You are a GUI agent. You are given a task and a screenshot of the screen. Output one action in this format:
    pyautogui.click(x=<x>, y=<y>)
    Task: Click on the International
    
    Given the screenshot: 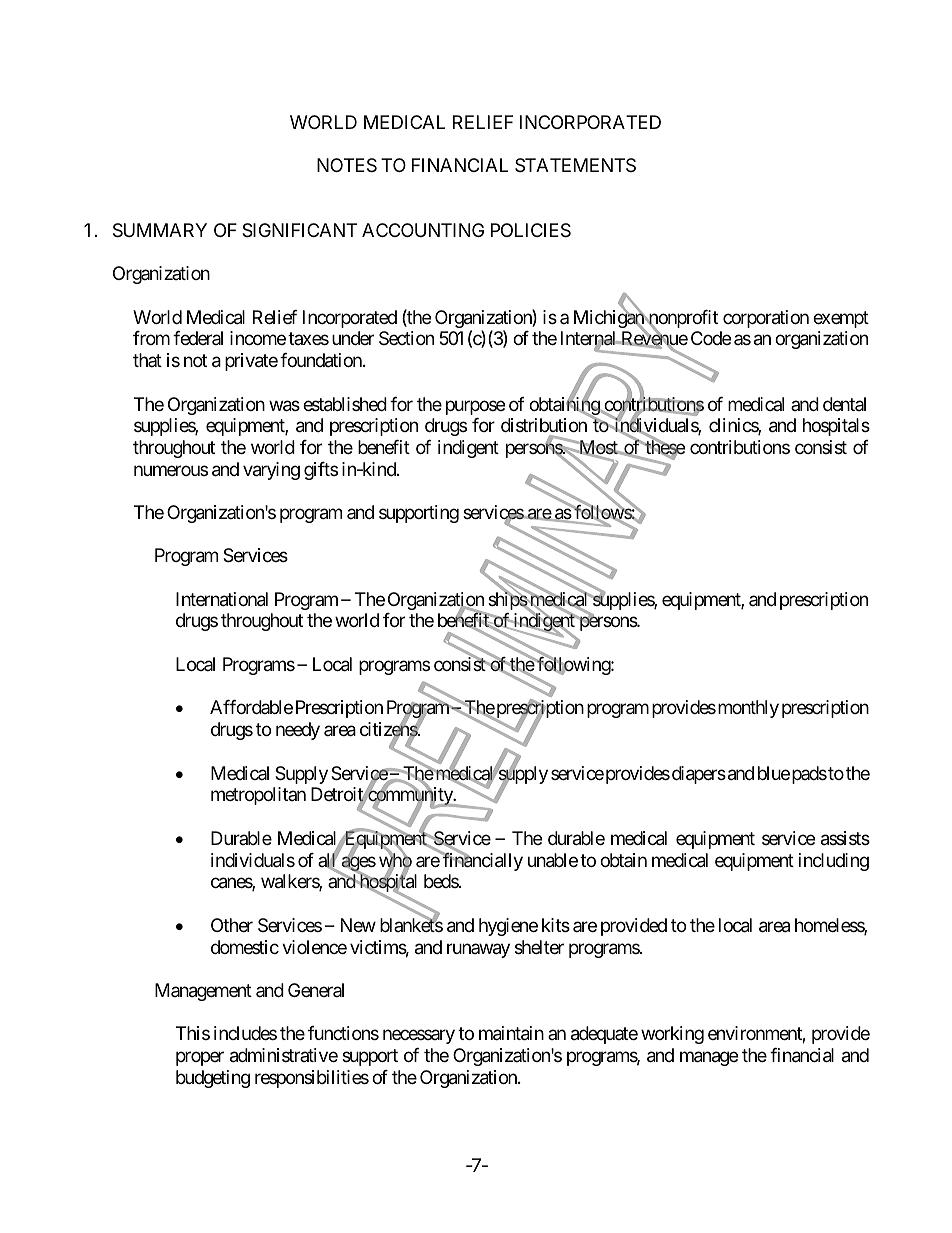 What is the action you would take?
    pyautogui.click(x=222, y=599)
